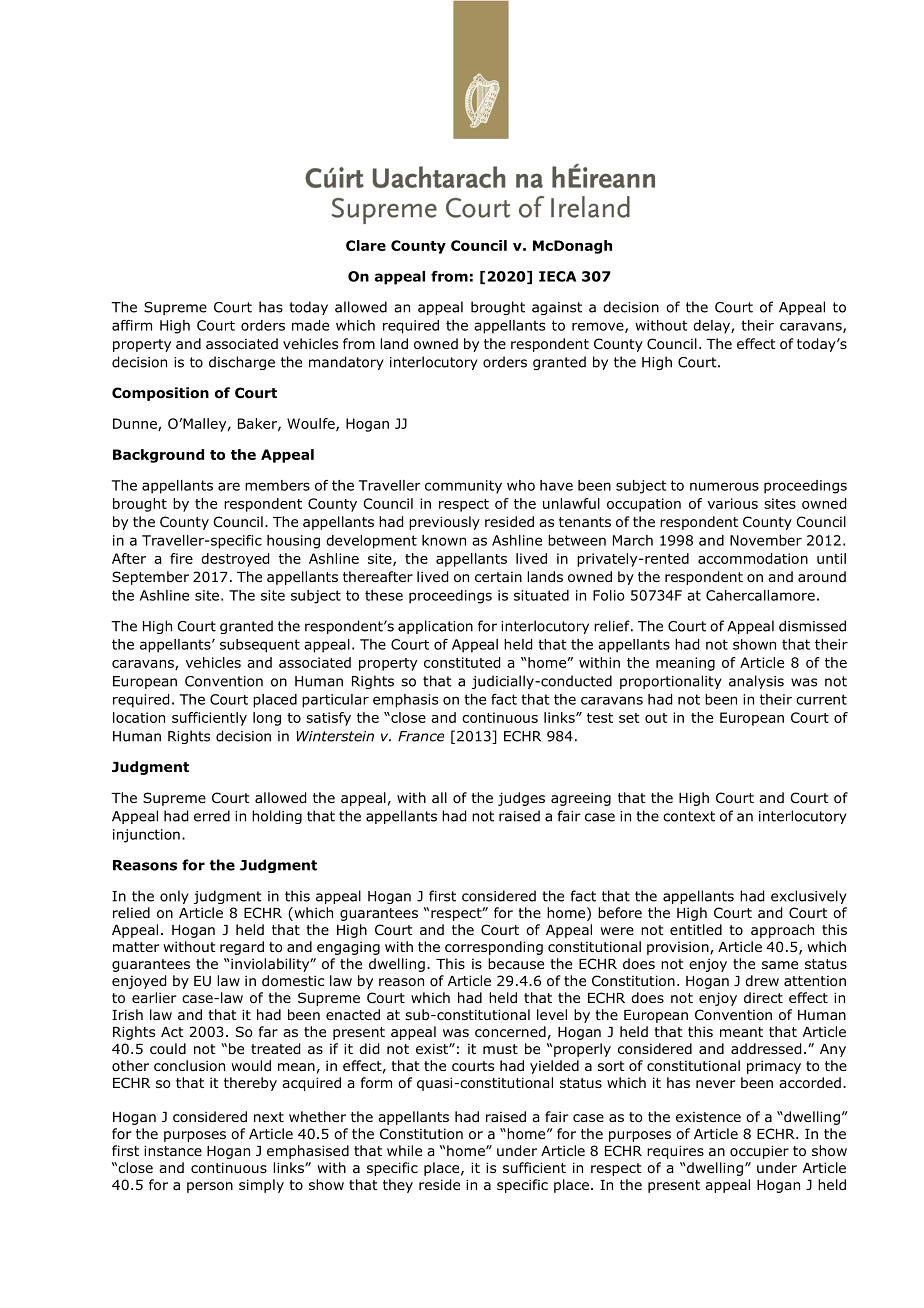 Image resolution: width=924 pixels, height=1308 pixels. I want to click on affirm, so click(132, 325).
